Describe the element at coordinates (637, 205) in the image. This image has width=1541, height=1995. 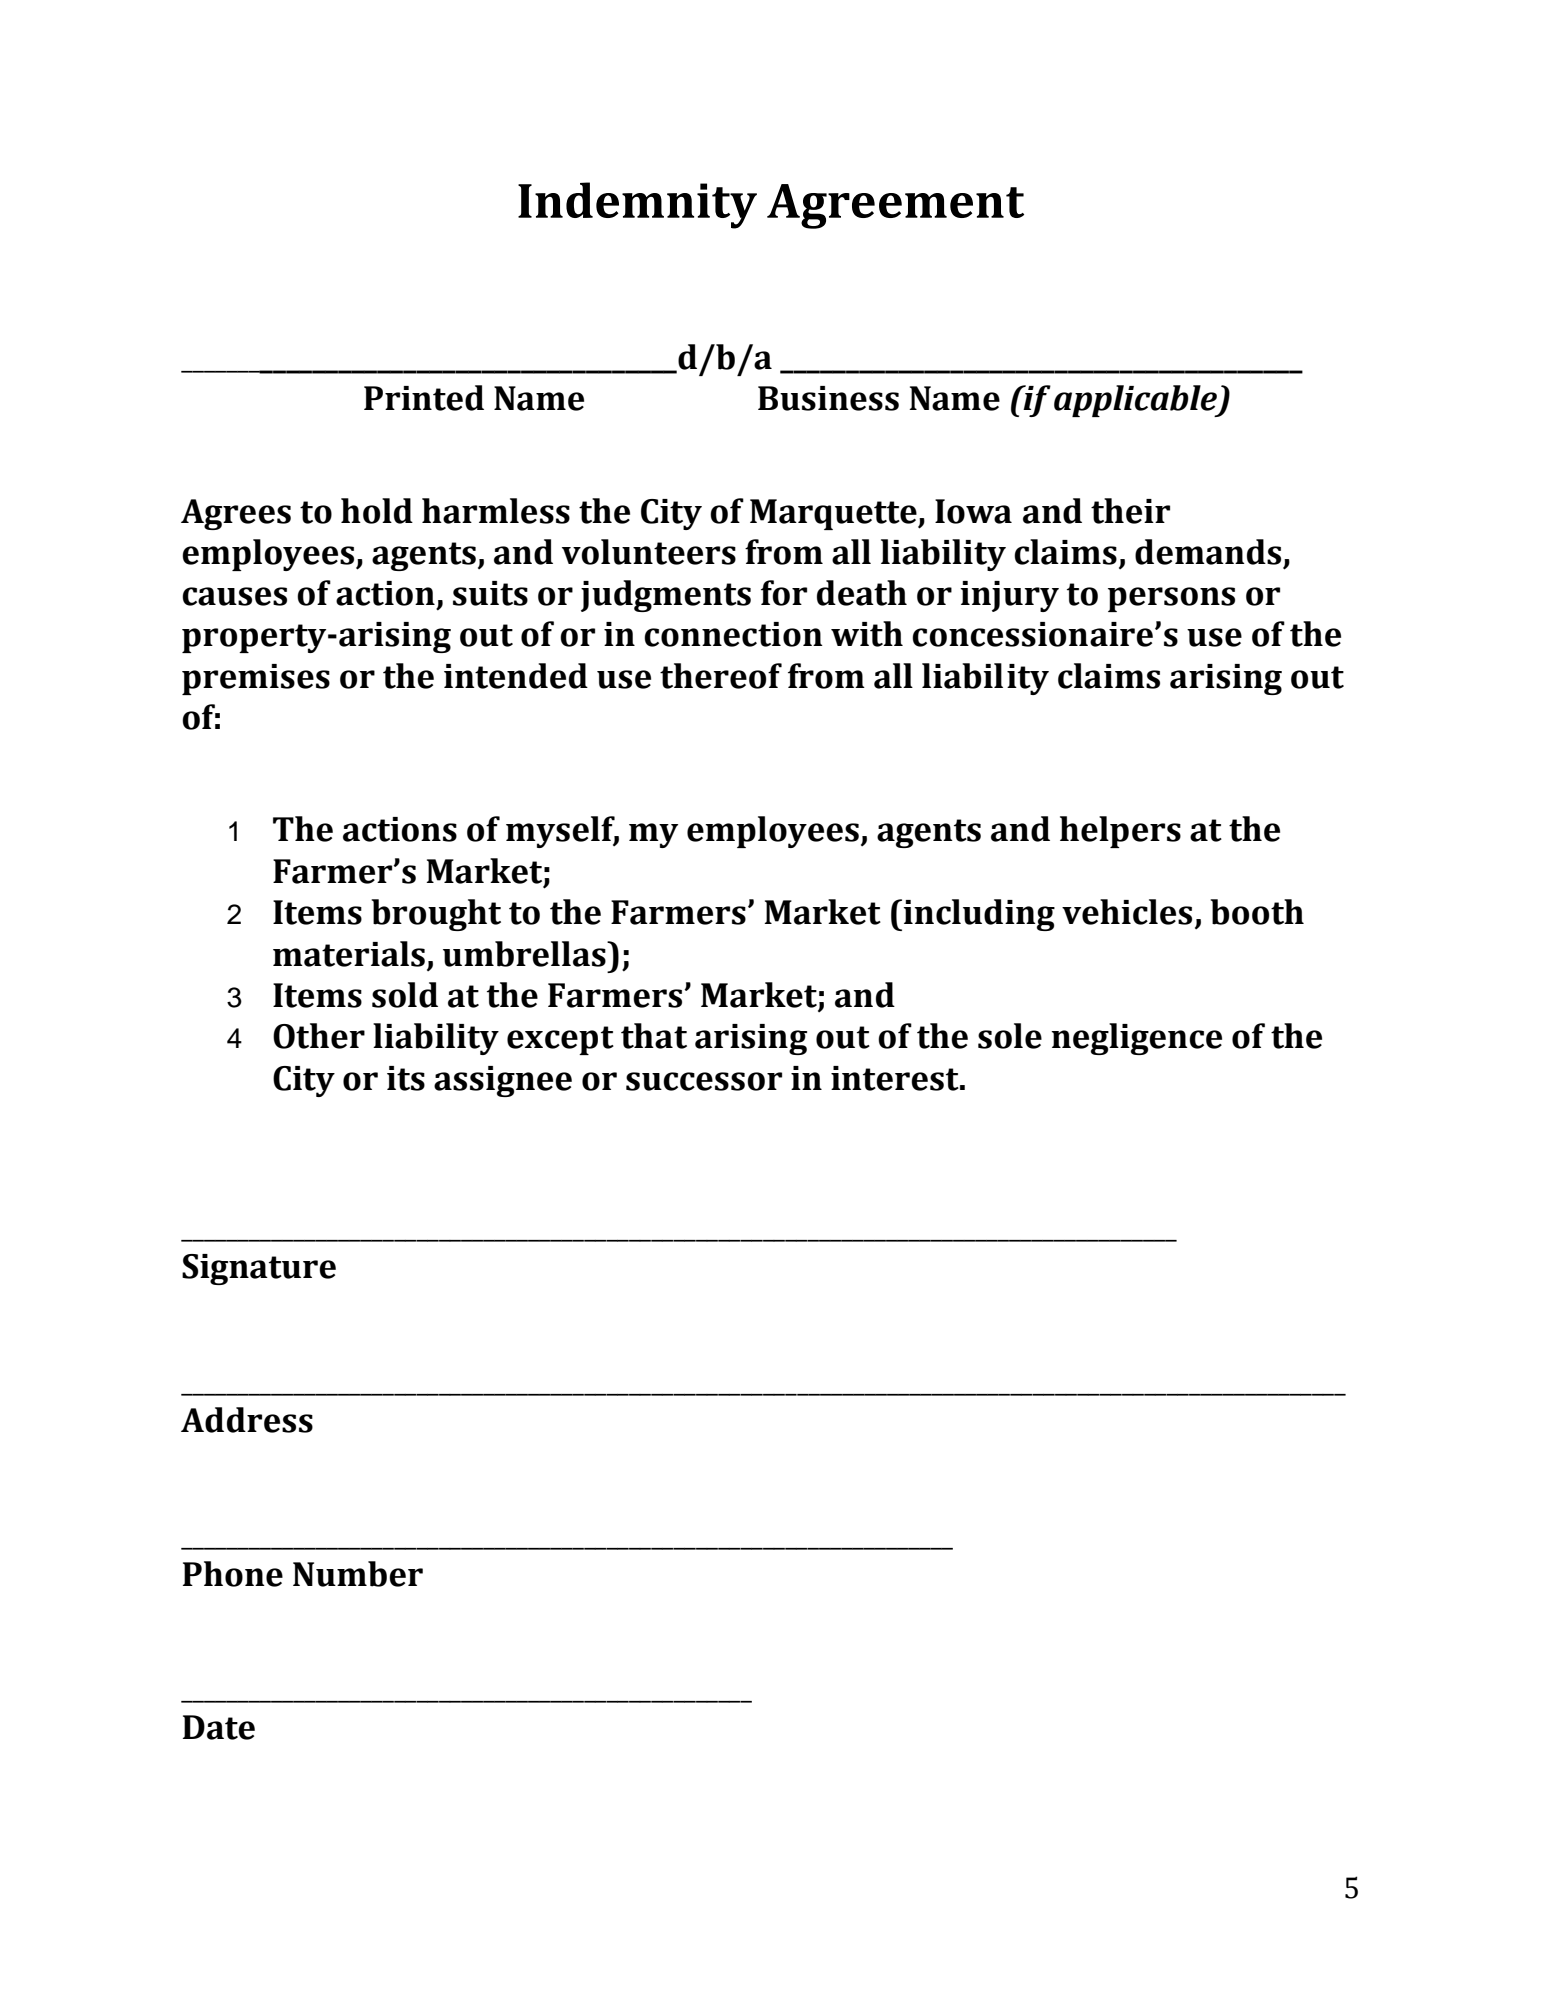
I see `Indemnity` at that location.
